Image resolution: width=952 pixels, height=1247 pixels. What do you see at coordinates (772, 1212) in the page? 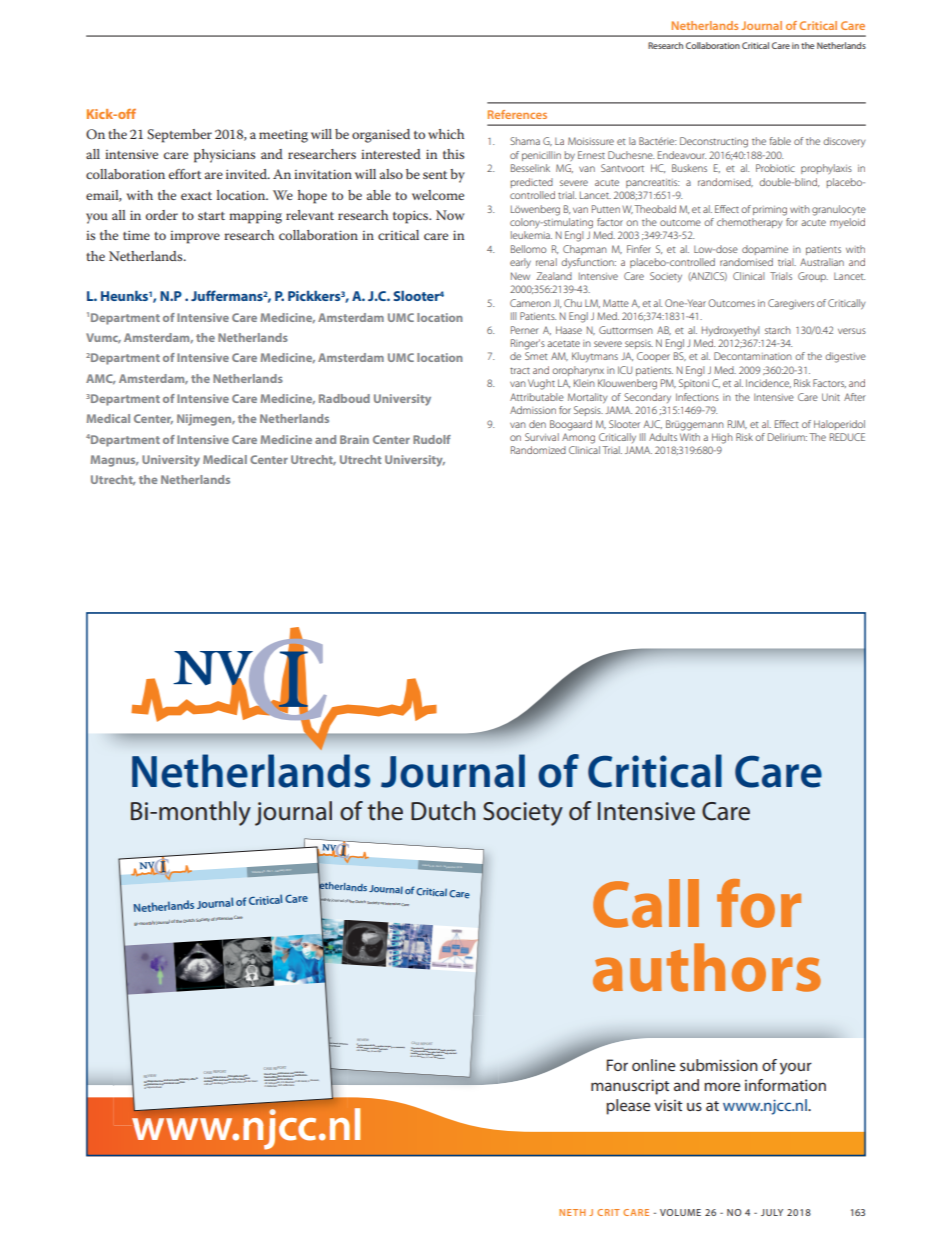
I see `JULY` at bounding box center [772, 1212].
